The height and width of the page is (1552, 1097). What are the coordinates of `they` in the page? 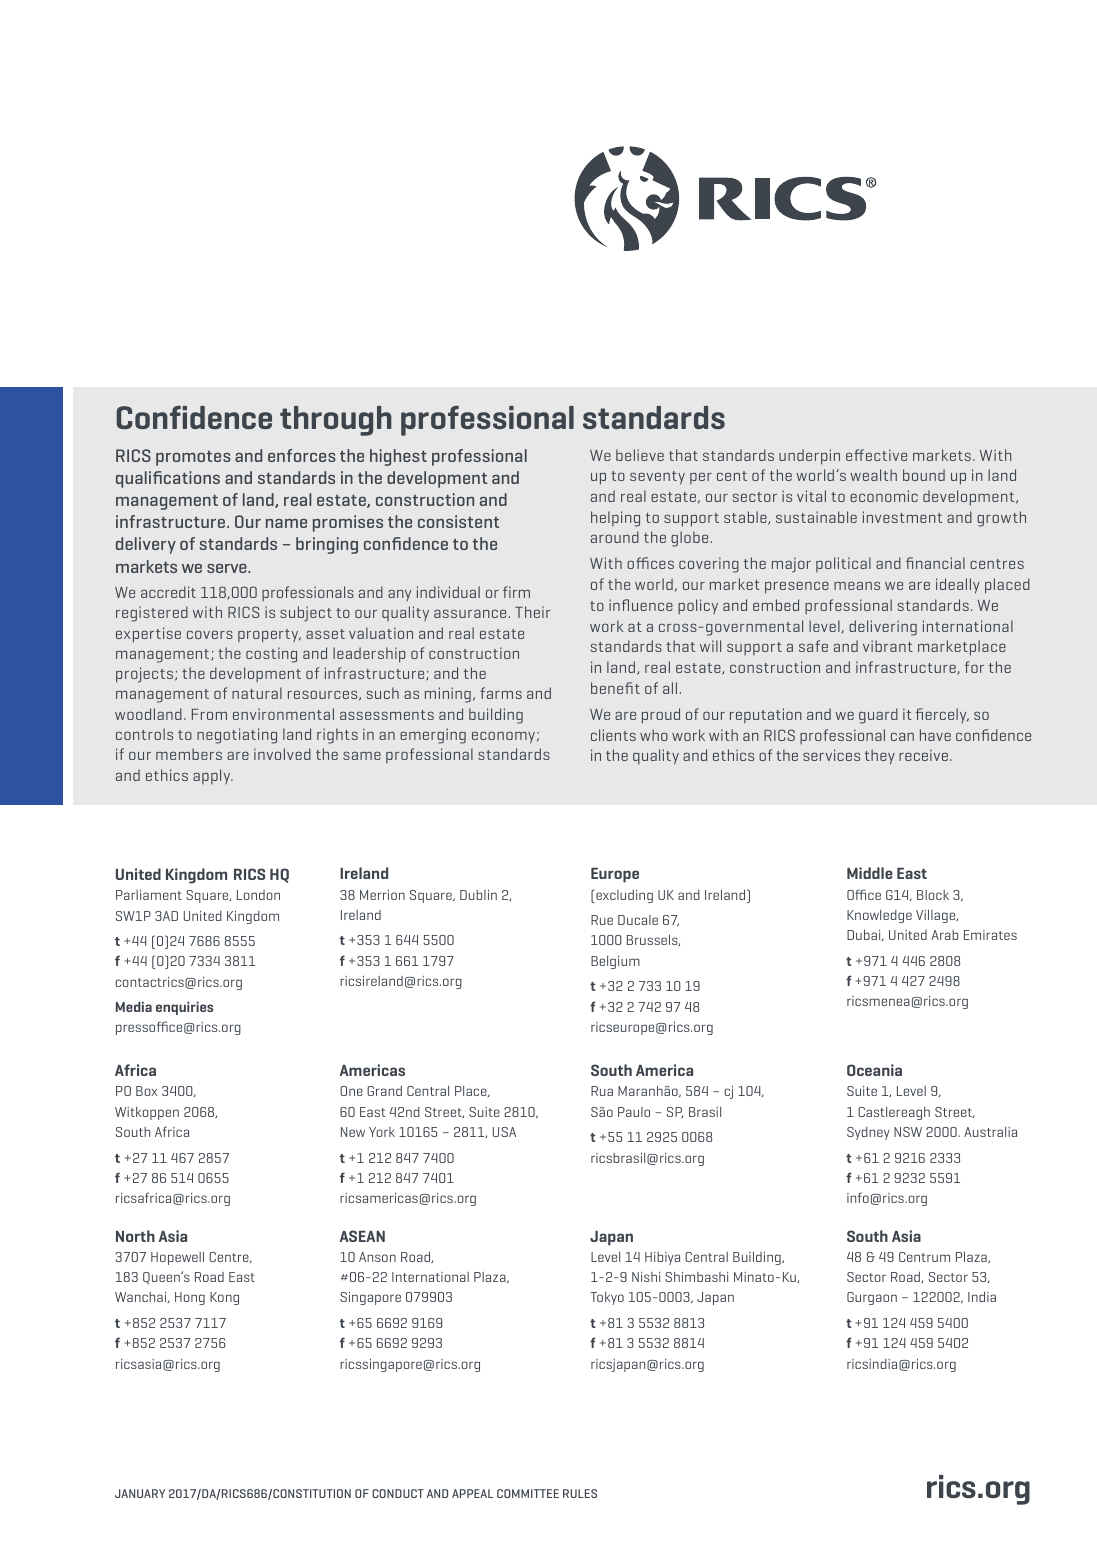 It's located at (880, 757).
